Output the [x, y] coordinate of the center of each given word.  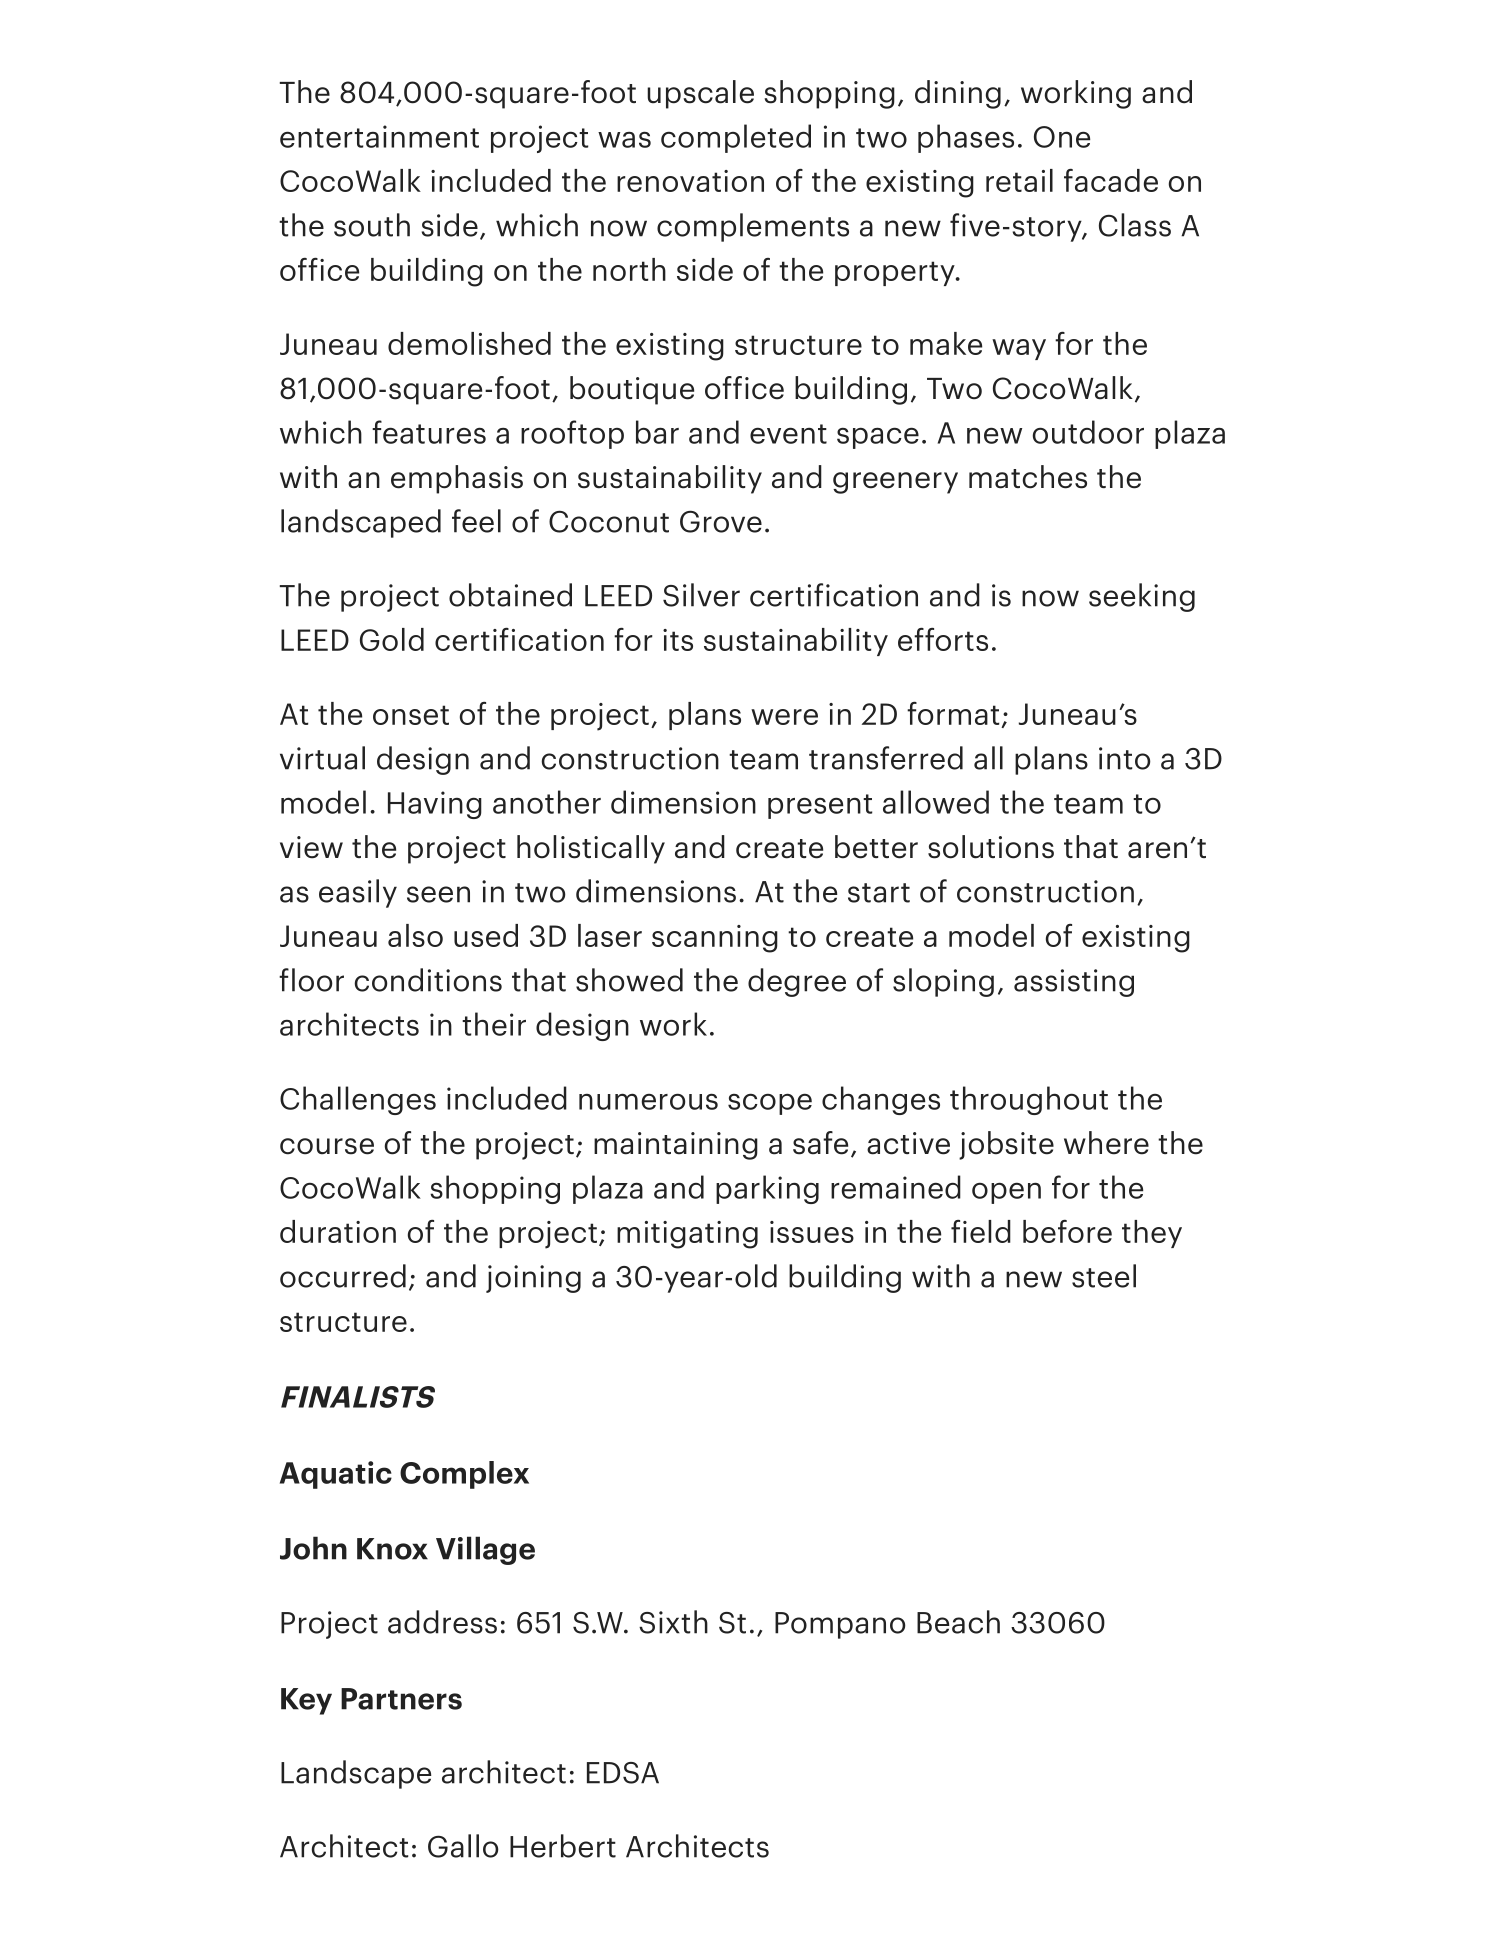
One [1062, 137]
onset [411, 715]
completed [736, 138]
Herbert [563, 1846]
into [1125, 758]
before [1067, 1231]
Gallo [463, 1846]
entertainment [379, 136]
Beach [958, 1622]
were [784, 717]
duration [338, 1231]
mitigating [687, 1235]
